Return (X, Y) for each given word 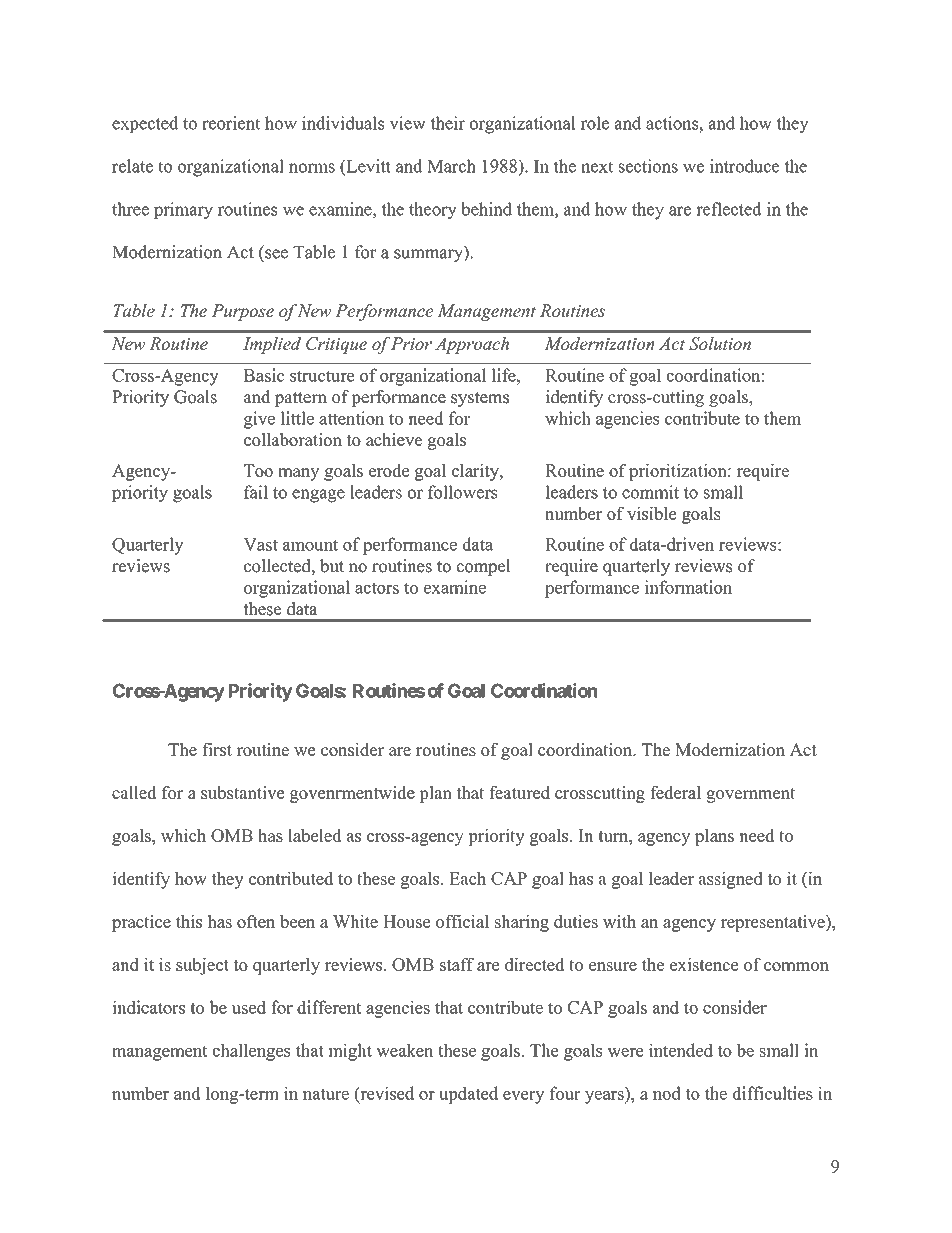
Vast (260, 544)
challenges (251, 1052)
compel (484, 567)
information (688, 587)
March (451, 166)
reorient (231, 123)
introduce (745, 166)
